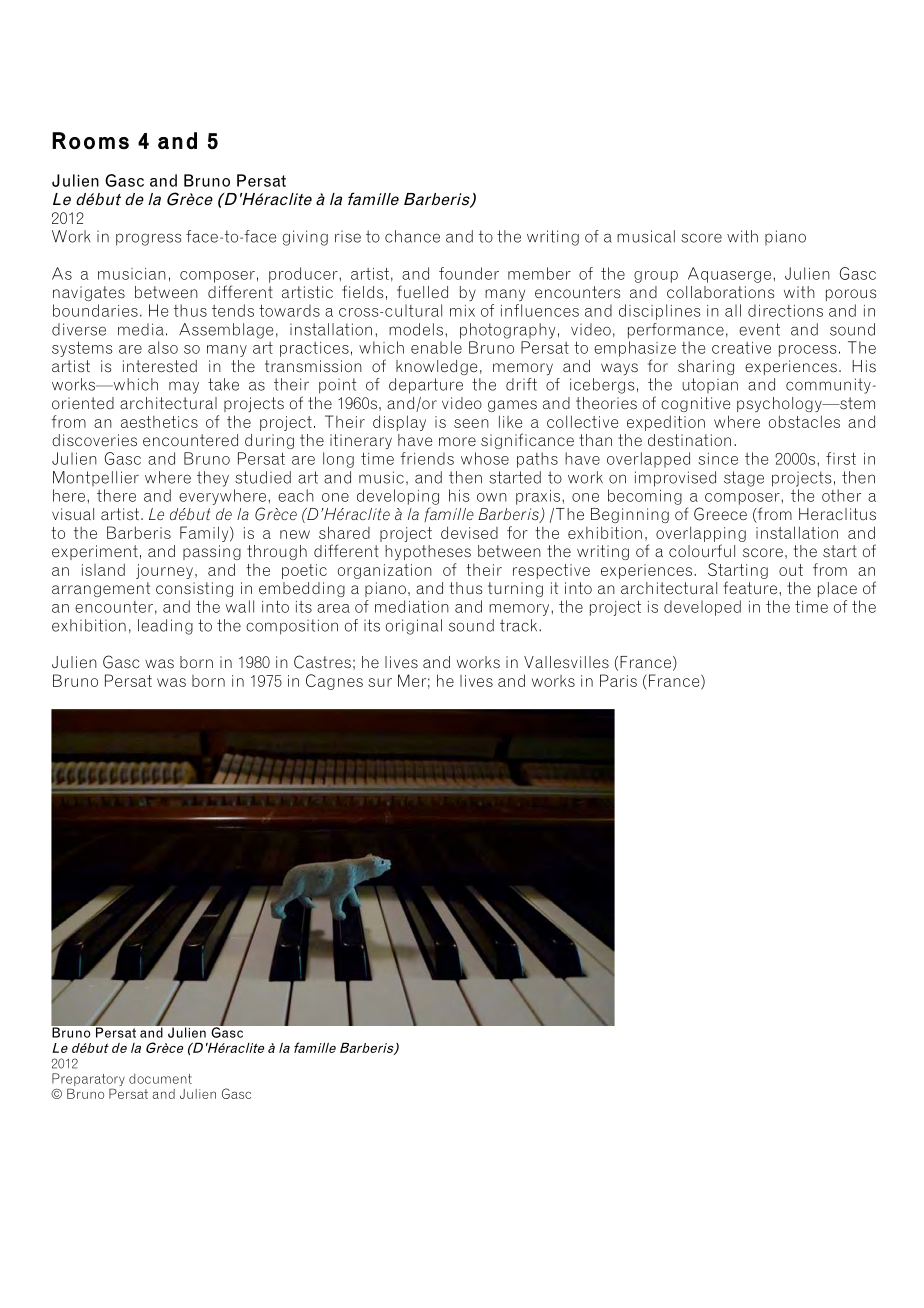 The height and width of the screenshot is (1308, 924). I want to click on group, so click(656, 277).
